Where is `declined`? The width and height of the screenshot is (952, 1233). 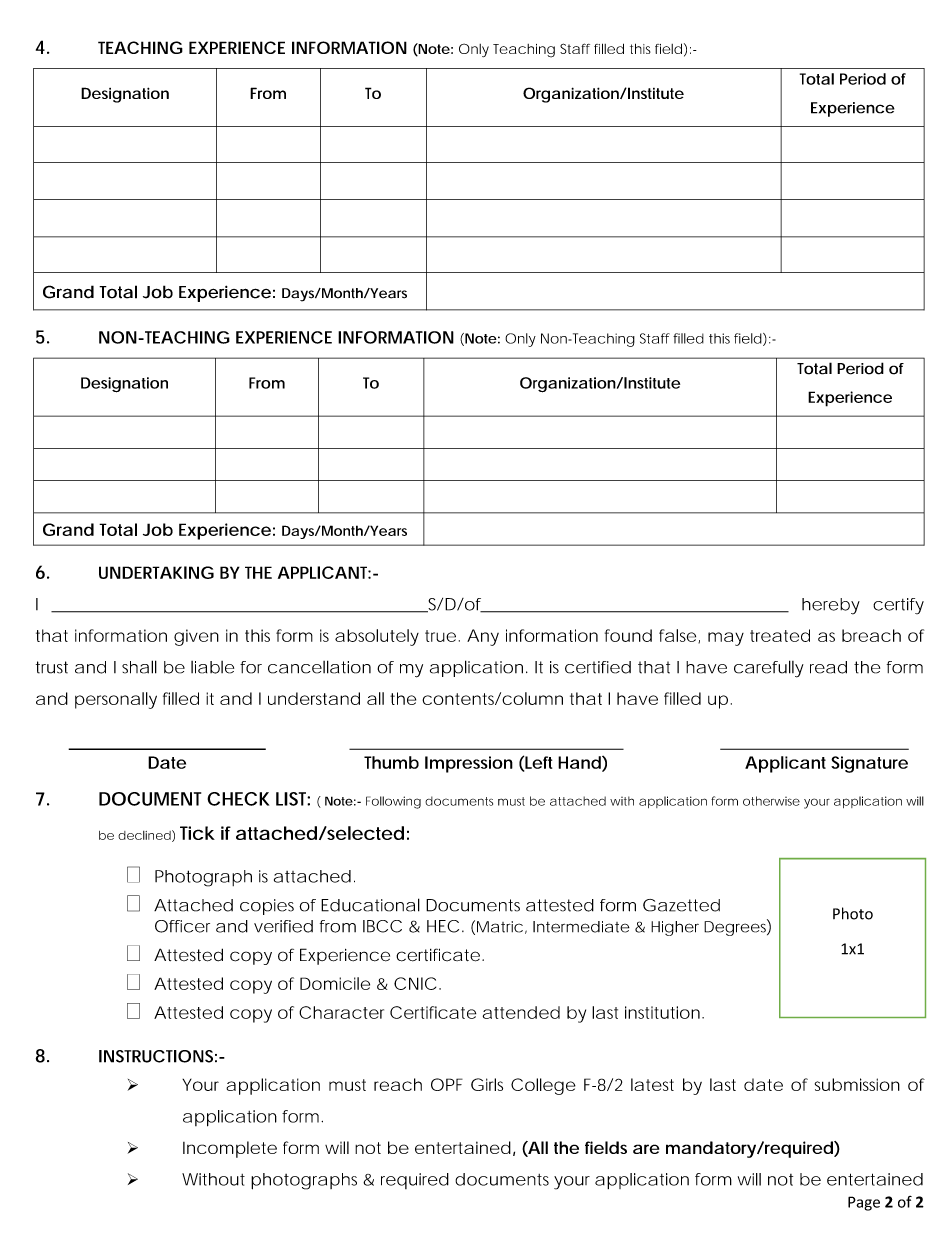
declined is located at coordinates (144, 835).
